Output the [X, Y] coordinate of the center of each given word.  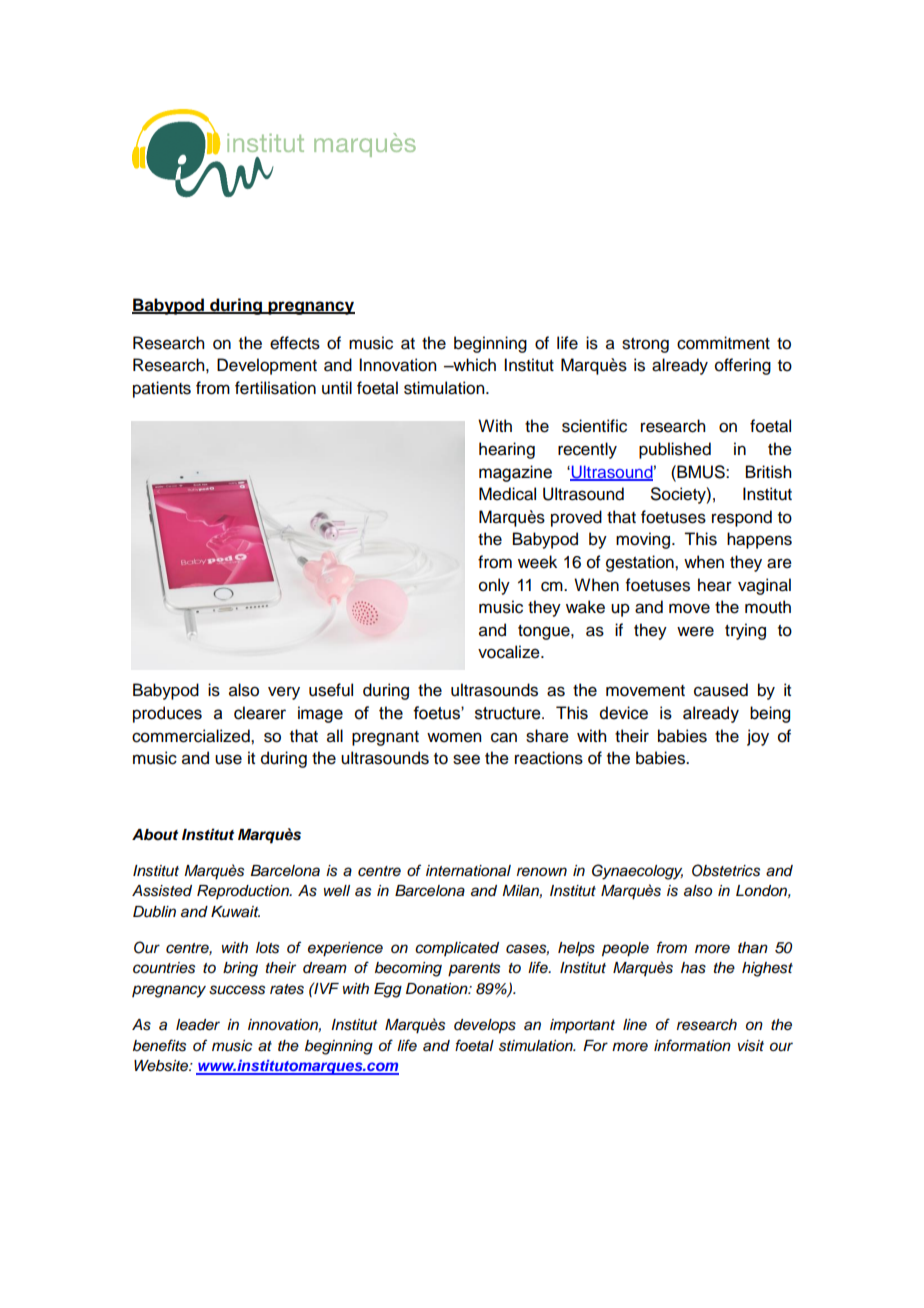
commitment [723, 343]
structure [509, 713]
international [468, 871]
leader [198, 1024]
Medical [507, 494]
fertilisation [275, 388]
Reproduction [244, 892]
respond [742, 518]
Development [267, 366]
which [473, 365]
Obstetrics [726, 870]
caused [721, 690]
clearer [260, 713]
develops [485, 1026]
